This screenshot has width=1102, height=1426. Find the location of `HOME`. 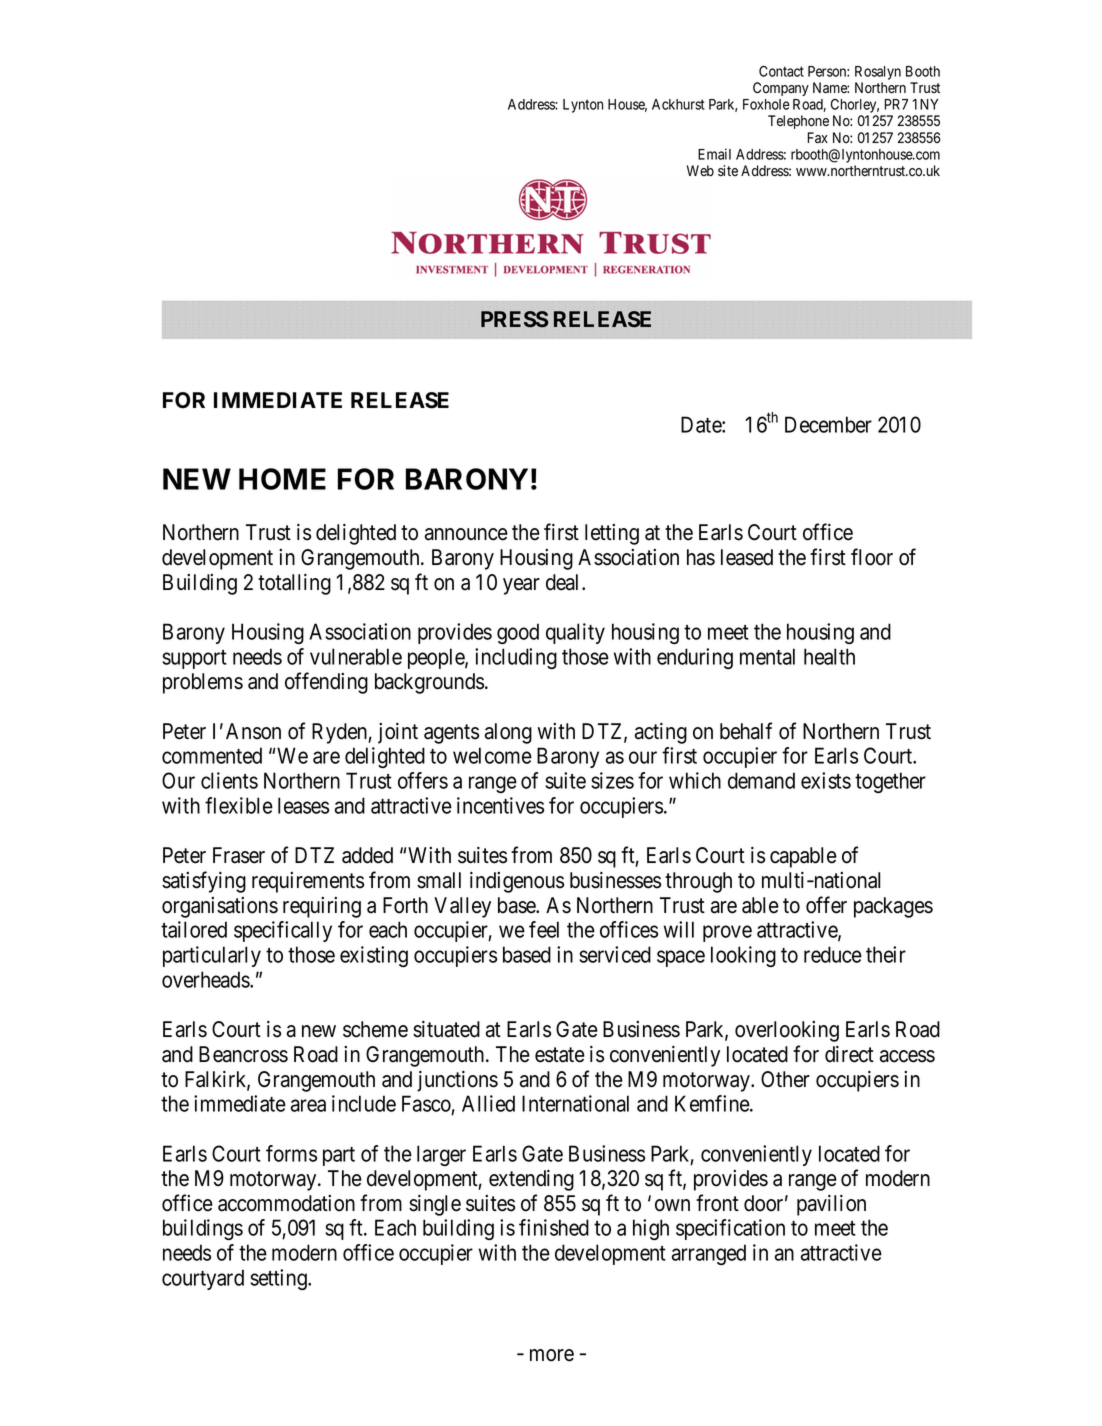

HOME is located at coordinates (282, 479).
